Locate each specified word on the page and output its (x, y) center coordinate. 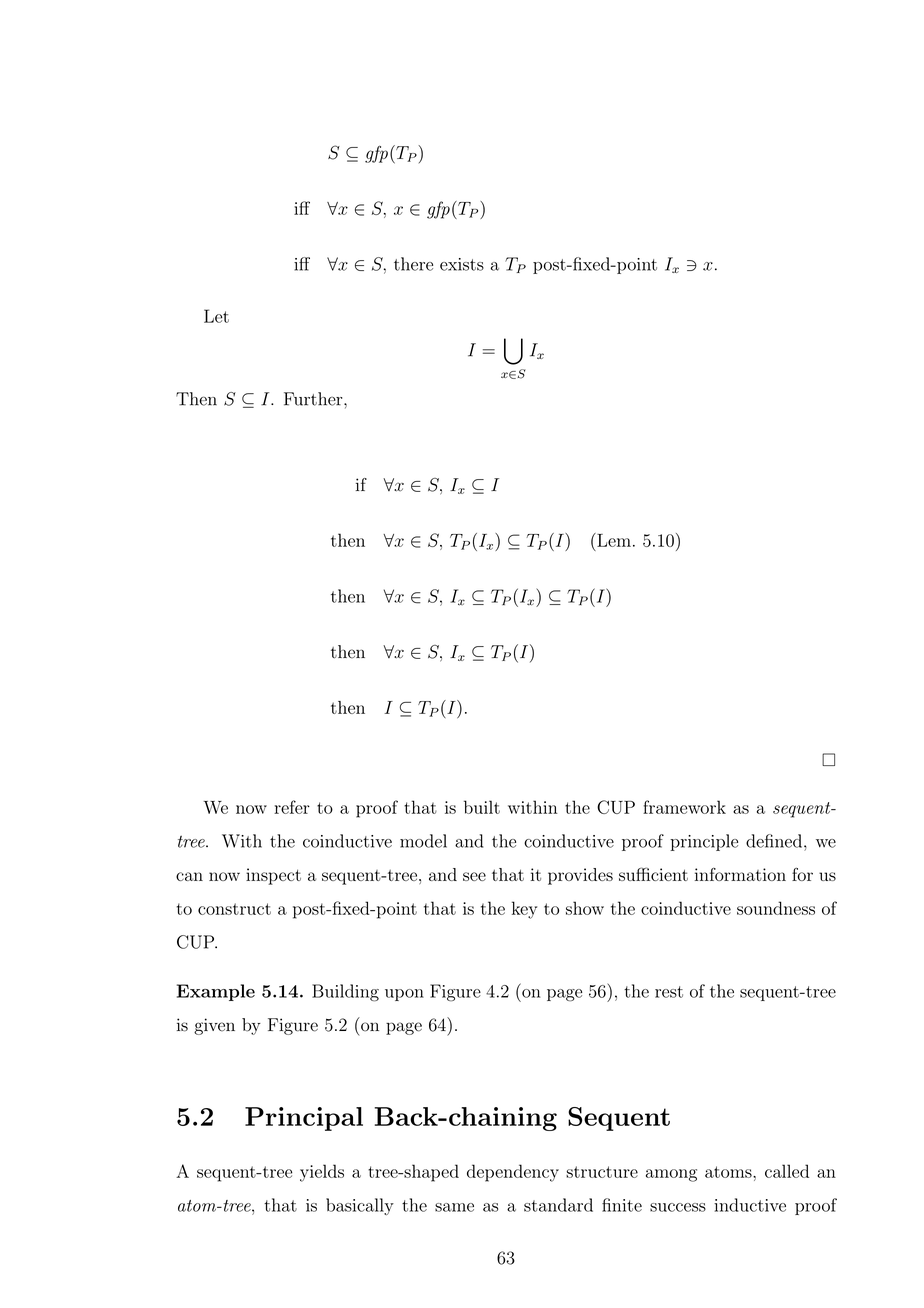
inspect (273, 876)
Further (314, 399)
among (671, 1175)
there (413, 264)
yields (322, 1173)
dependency (513, 1173)
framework (684, 807)
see (474, 876)
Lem (613, 540)
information (740, 874)
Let (216, 316)
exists (462, 264)
